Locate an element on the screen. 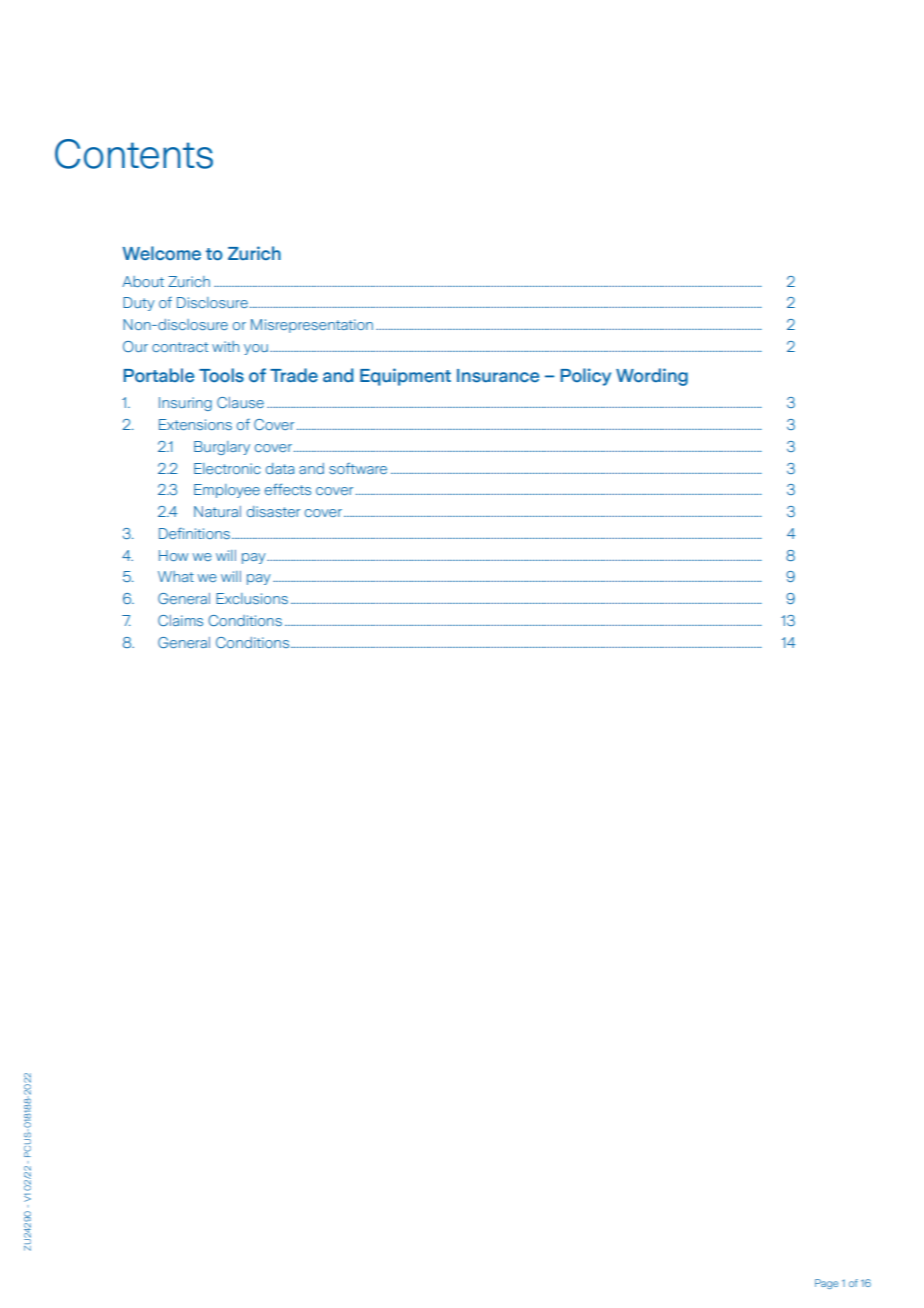 The width and height of the screenshot is (924, 1308). Page is located at coordinates (826, 1284).
